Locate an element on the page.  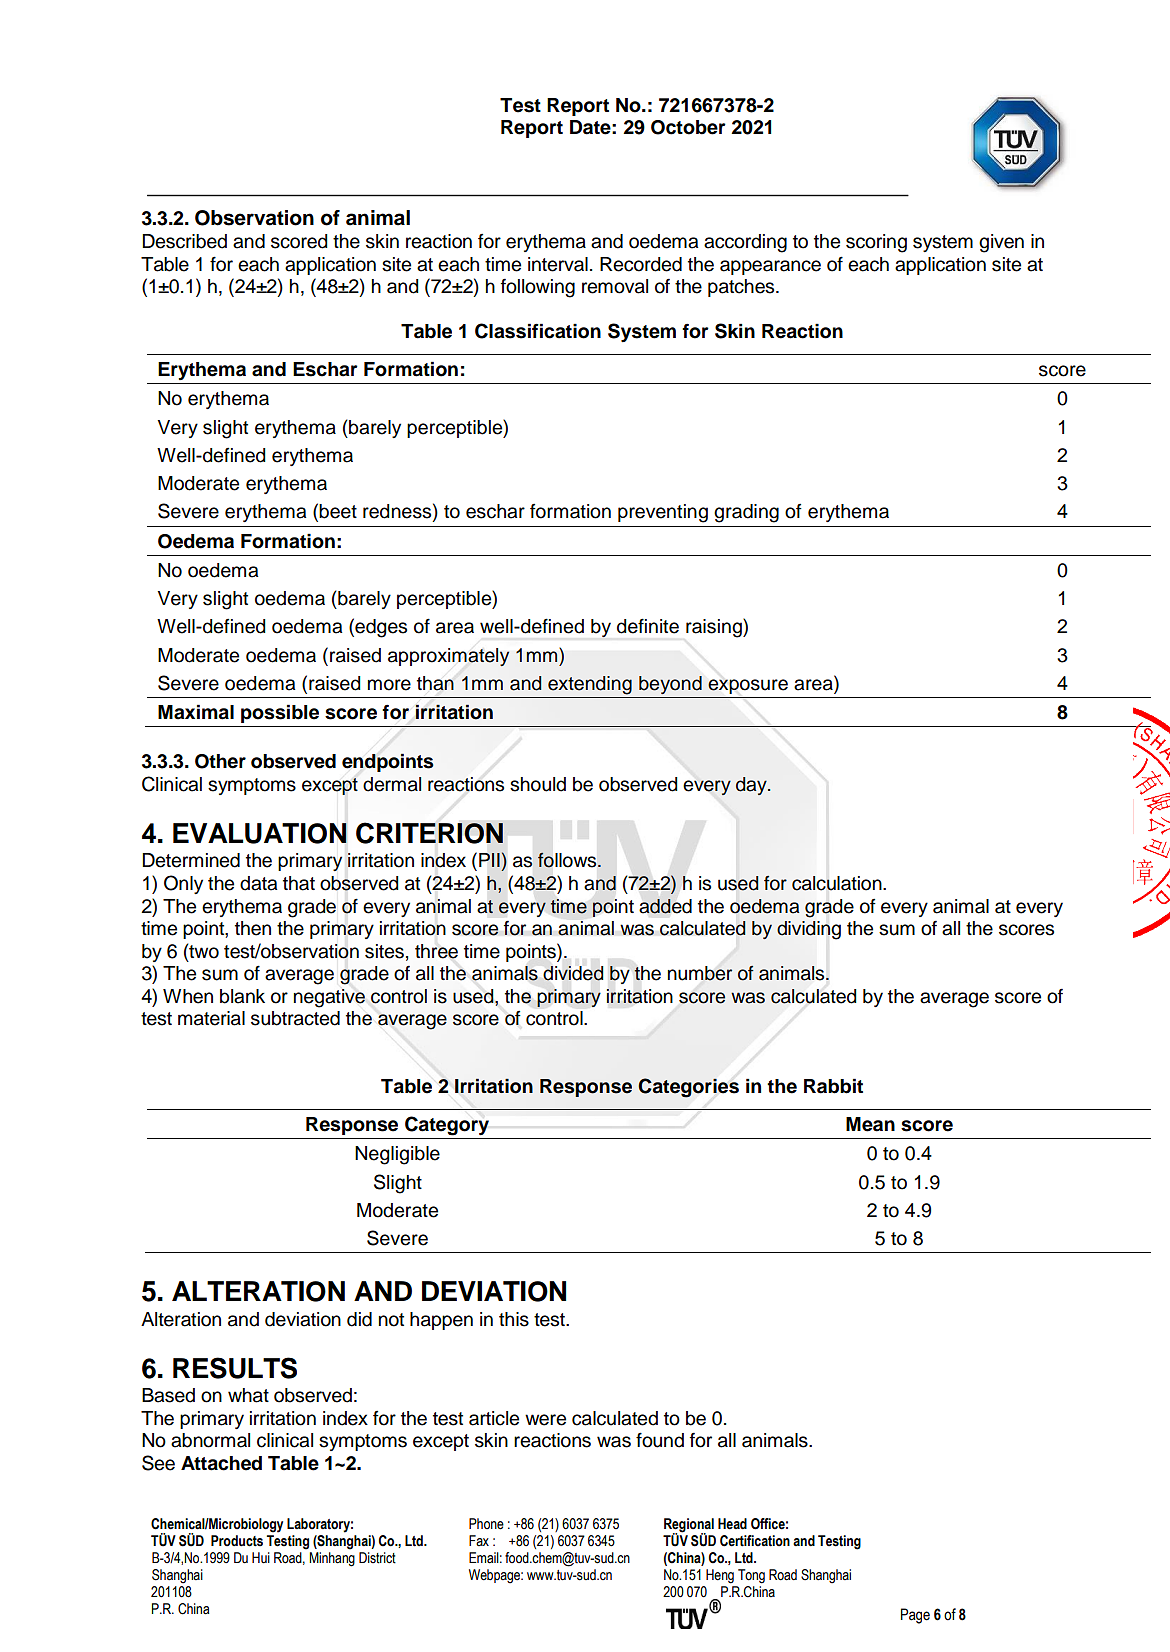
exposure is located at coordinates (748, 686).
